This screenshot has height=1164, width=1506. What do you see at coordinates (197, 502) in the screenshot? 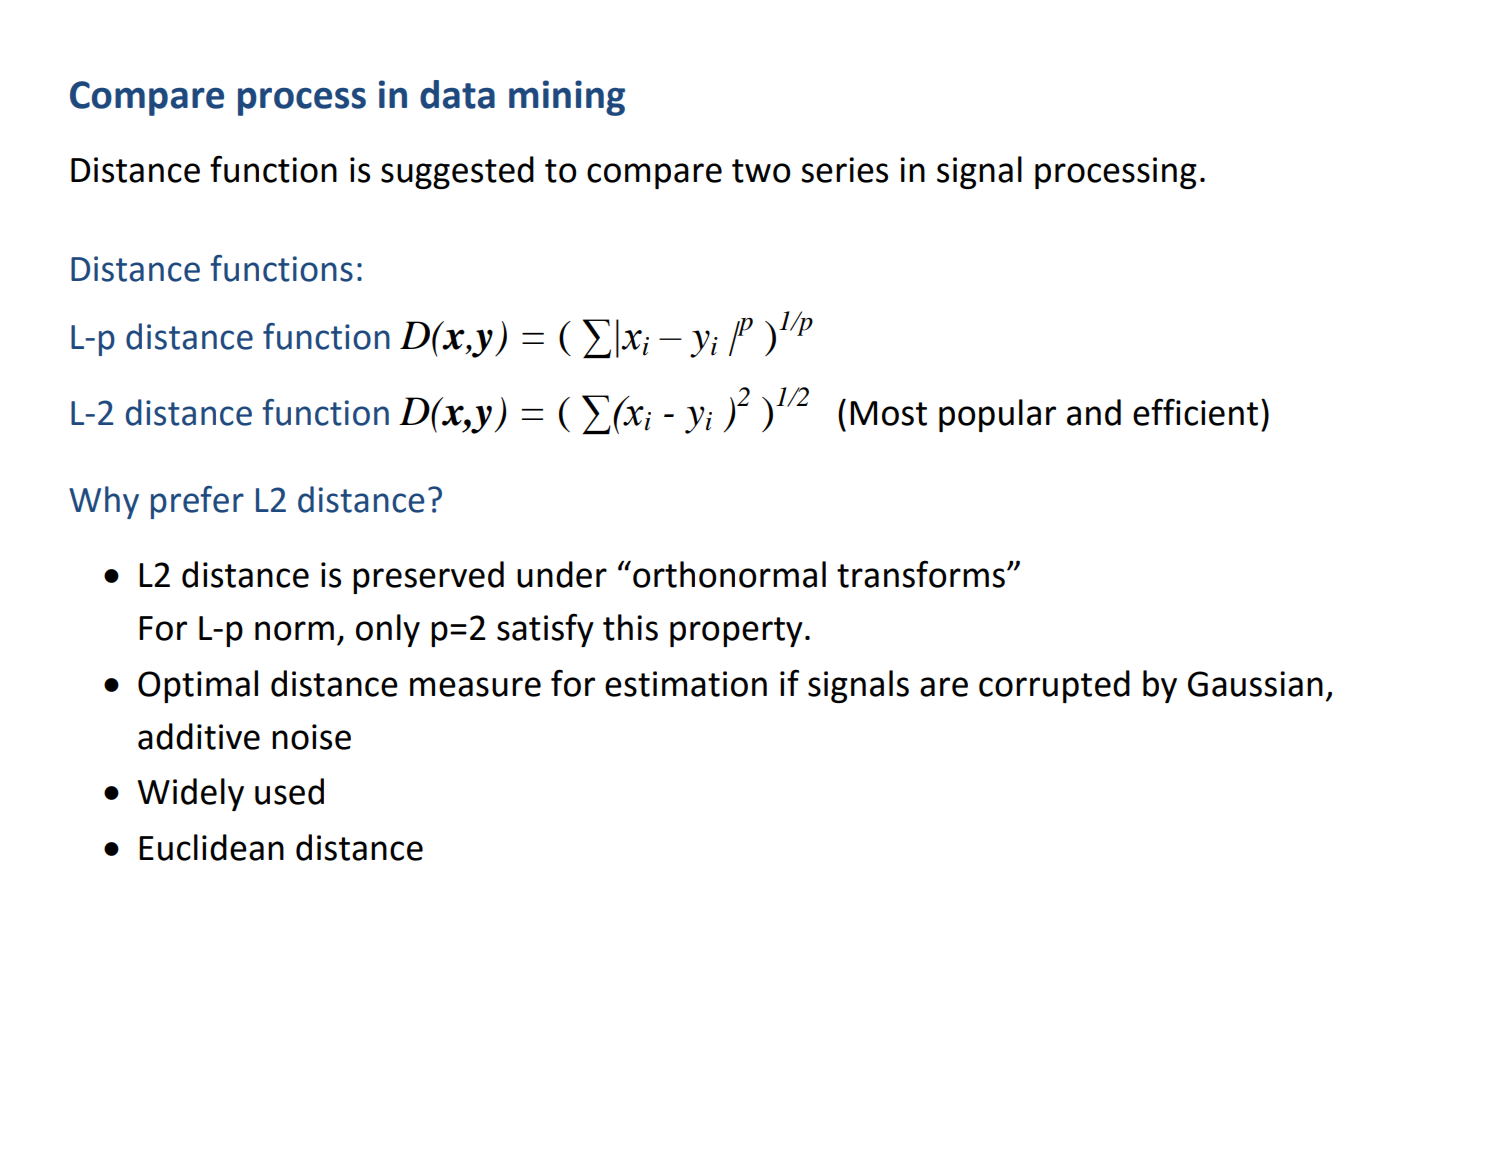
I see `prefer` at bounding box center [197, 502].
